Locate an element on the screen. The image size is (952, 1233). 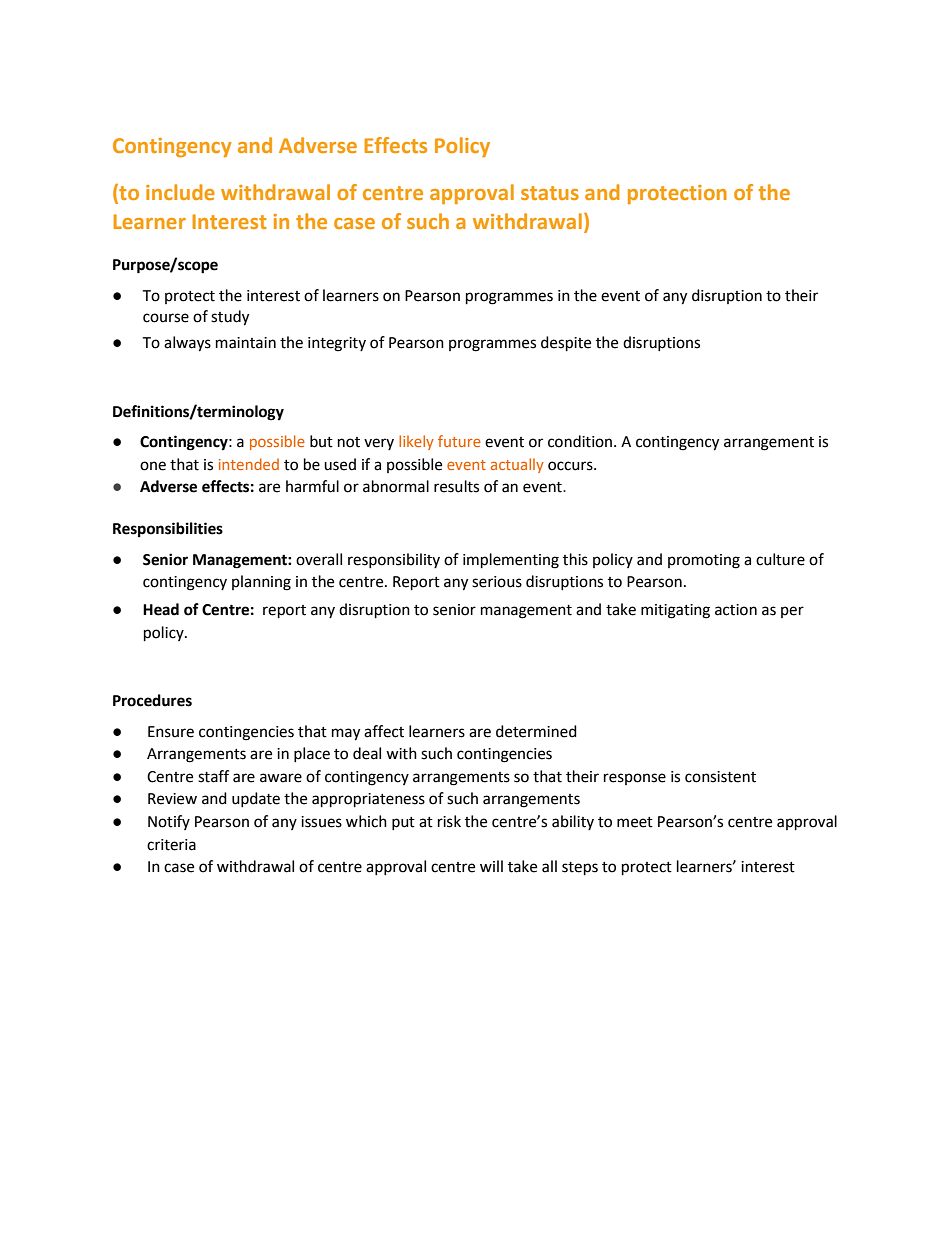
determined is located at coordinates (536, 731).
